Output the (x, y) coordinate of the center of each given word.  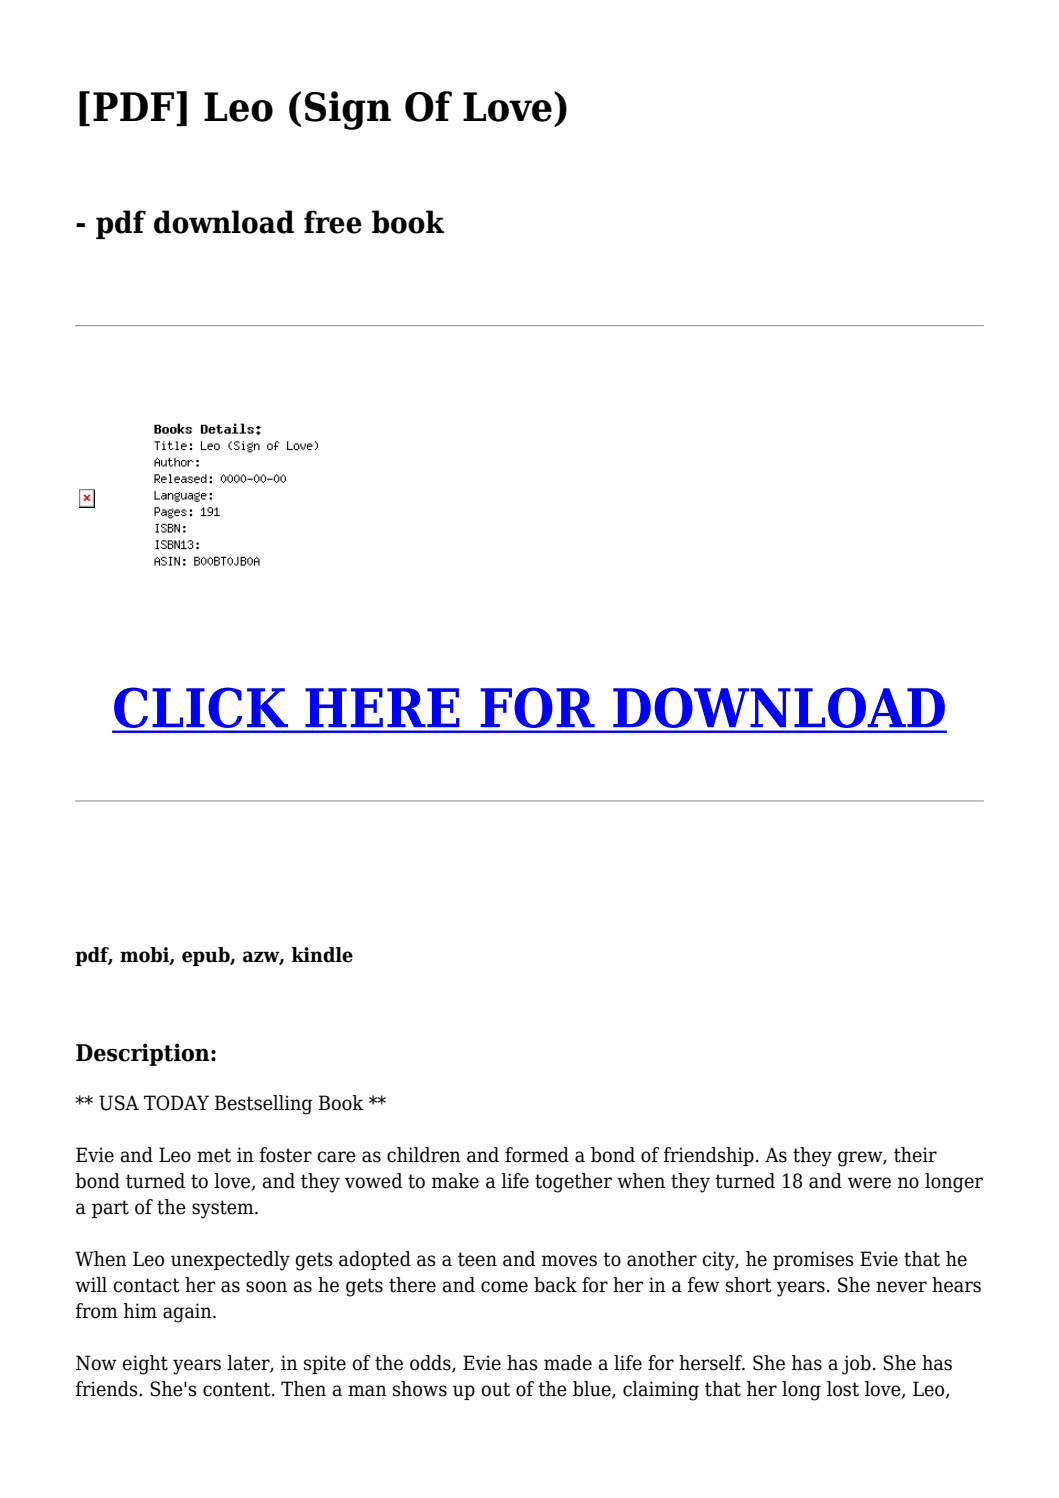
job (856, 1365)
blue (593, 1390)
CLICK (201, 708)
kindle (322, 955)
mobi (145, 956)
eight (145, 1365)
